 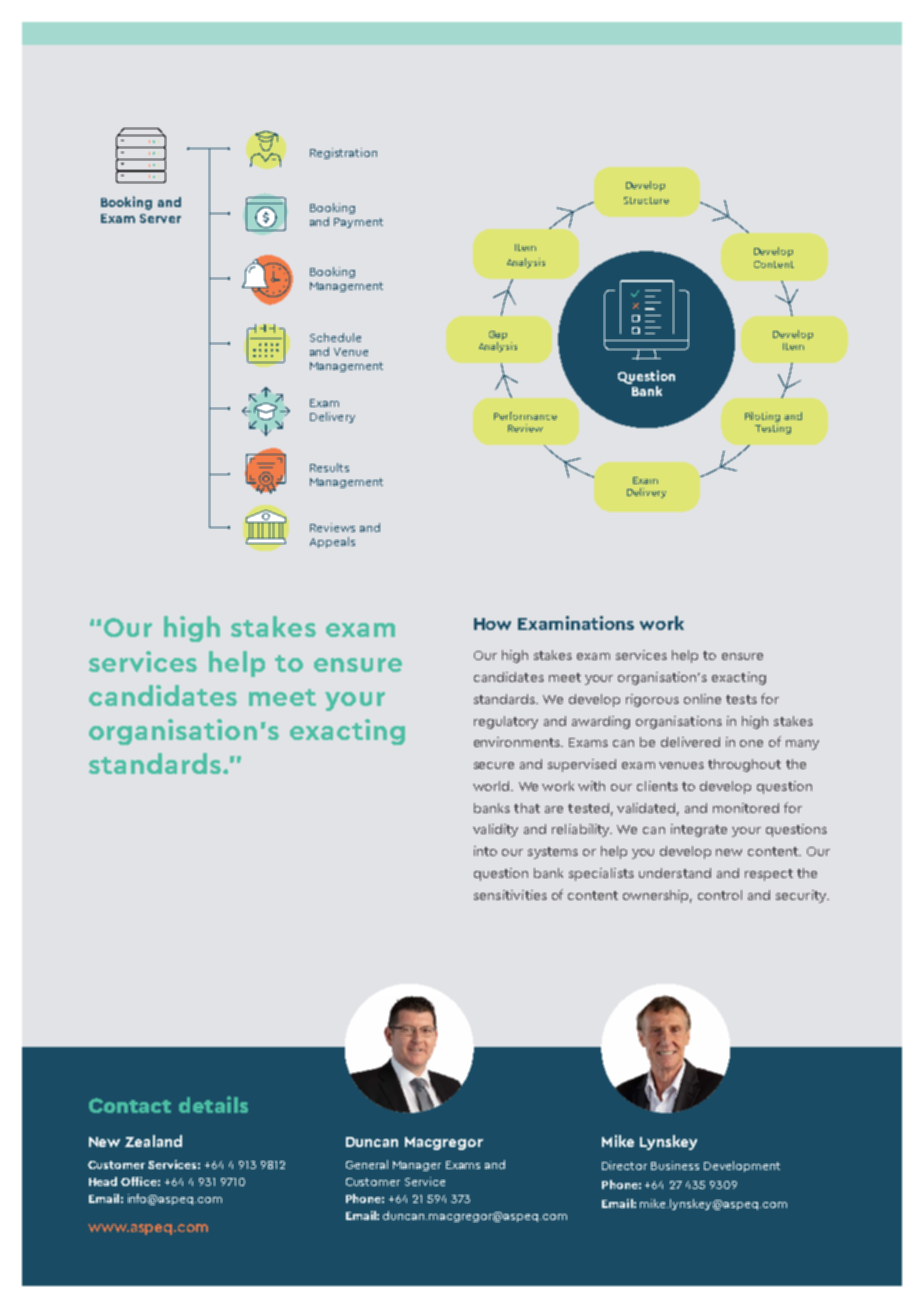 I want to click on Appeals, so click(x=332, y=542).
